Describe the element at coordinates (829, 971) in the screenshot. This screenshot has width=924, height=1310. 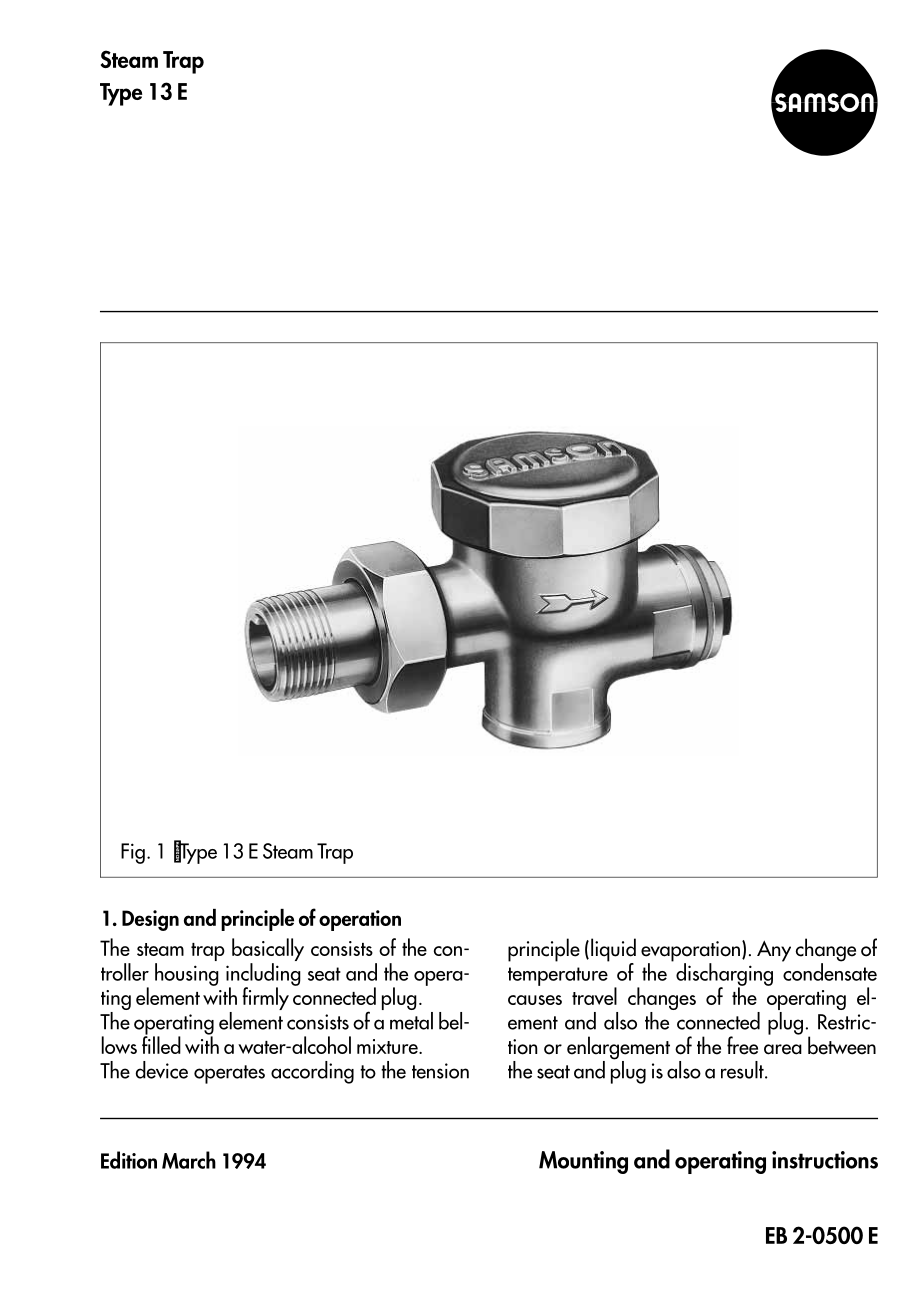
I see `condensate` at that location.
